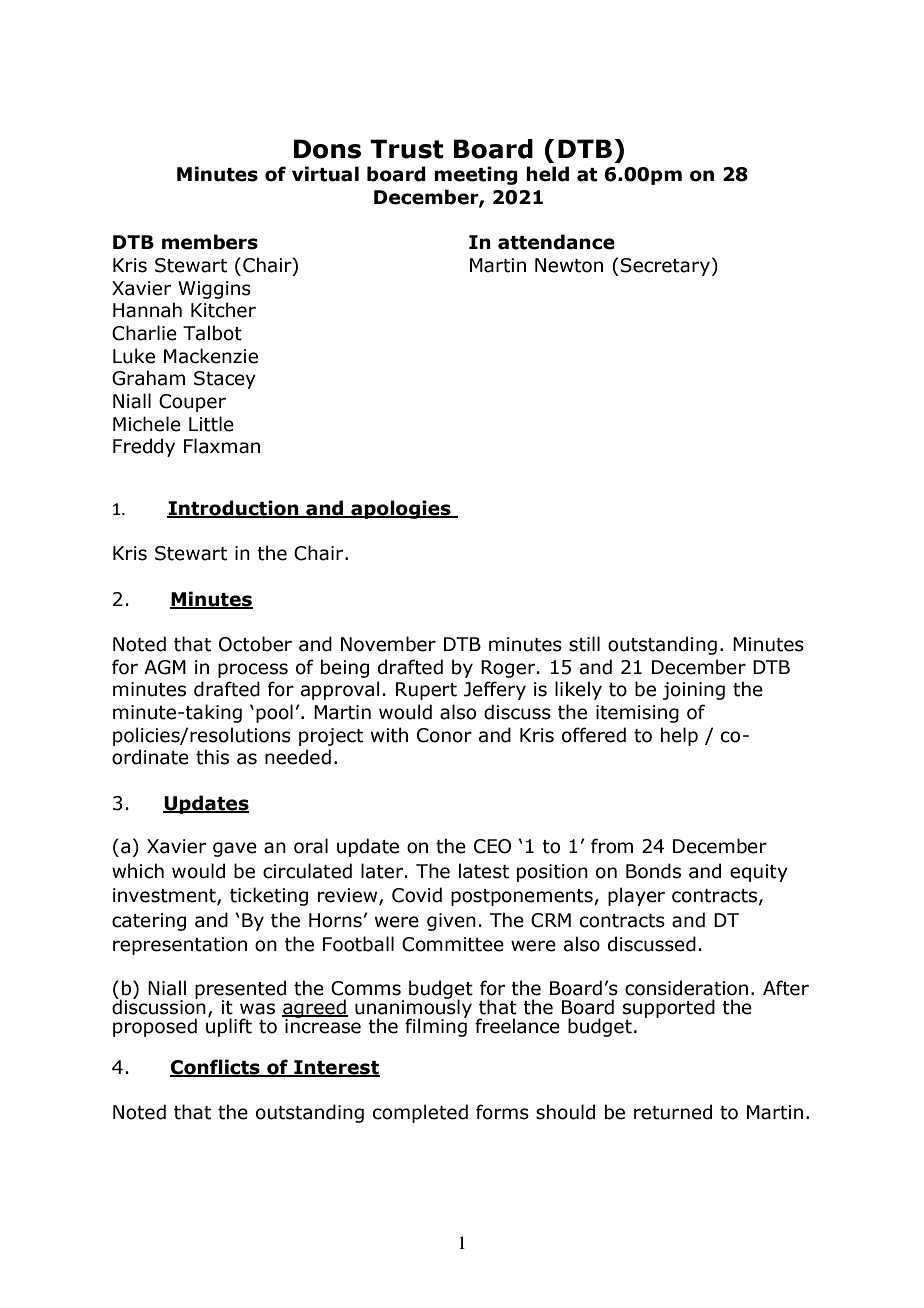  What do you see at coordinates (216, 1068) in the screenshot?
I see `Conflicts` at bounding box center [216, 1068].
